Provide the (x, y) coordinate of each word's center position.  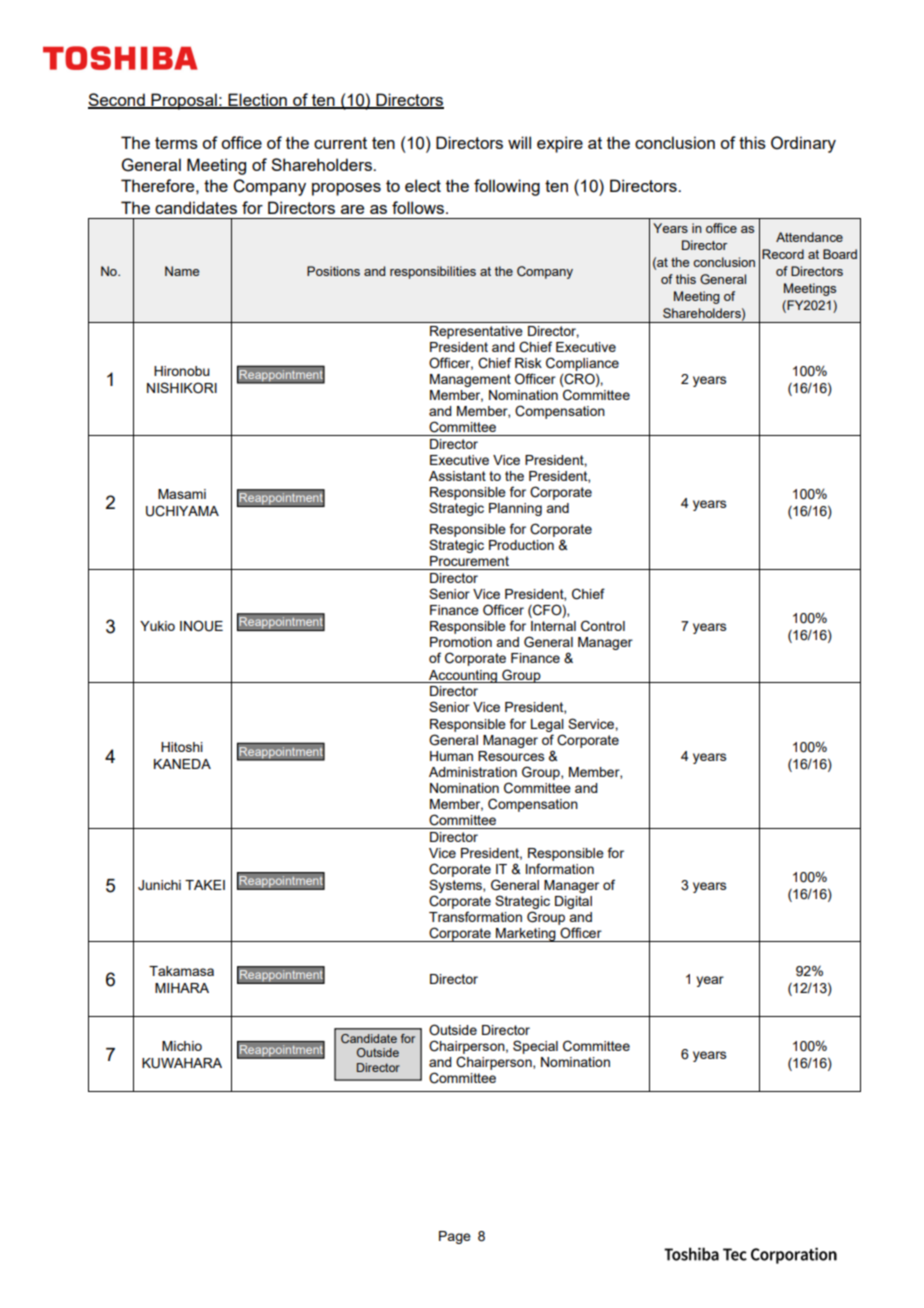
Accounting (463, 676)
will (519, 142)
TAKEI (205, 885)
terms (176, 143)
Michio (182, 1046)
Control (603, 626)
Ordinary (803, 144)
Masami (182, 494)
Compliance (582, 364)
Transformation (475, 916)
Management (470, 380)
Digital (573, 902)
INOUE (201, 626)
